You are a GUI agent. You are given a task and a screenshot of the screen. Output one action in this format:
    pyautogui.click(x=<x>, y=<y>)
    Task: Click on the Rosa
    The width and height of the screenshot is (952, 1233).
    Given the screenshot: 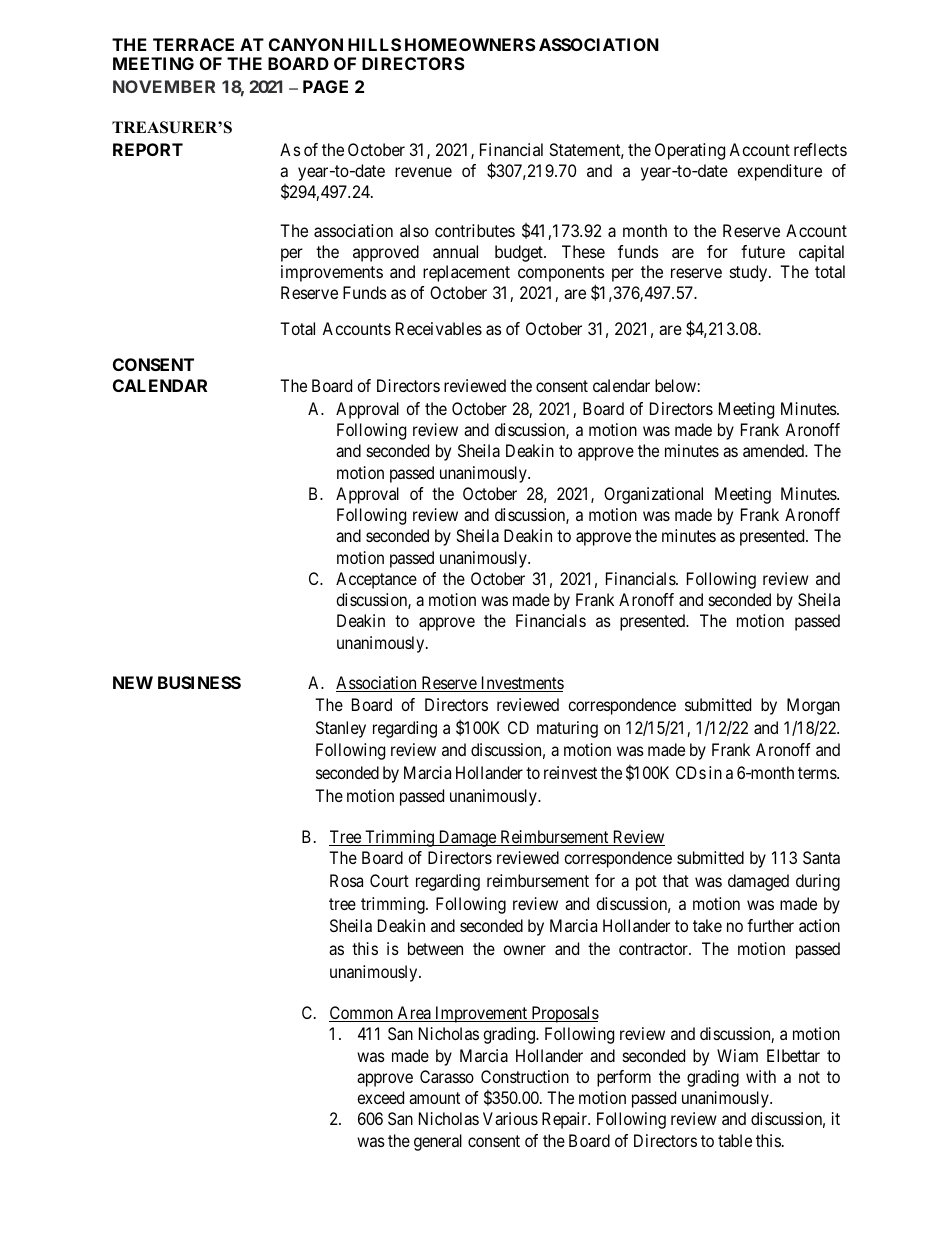 What is the action you would take?
    pyautogui.click(x=346, y=880)
